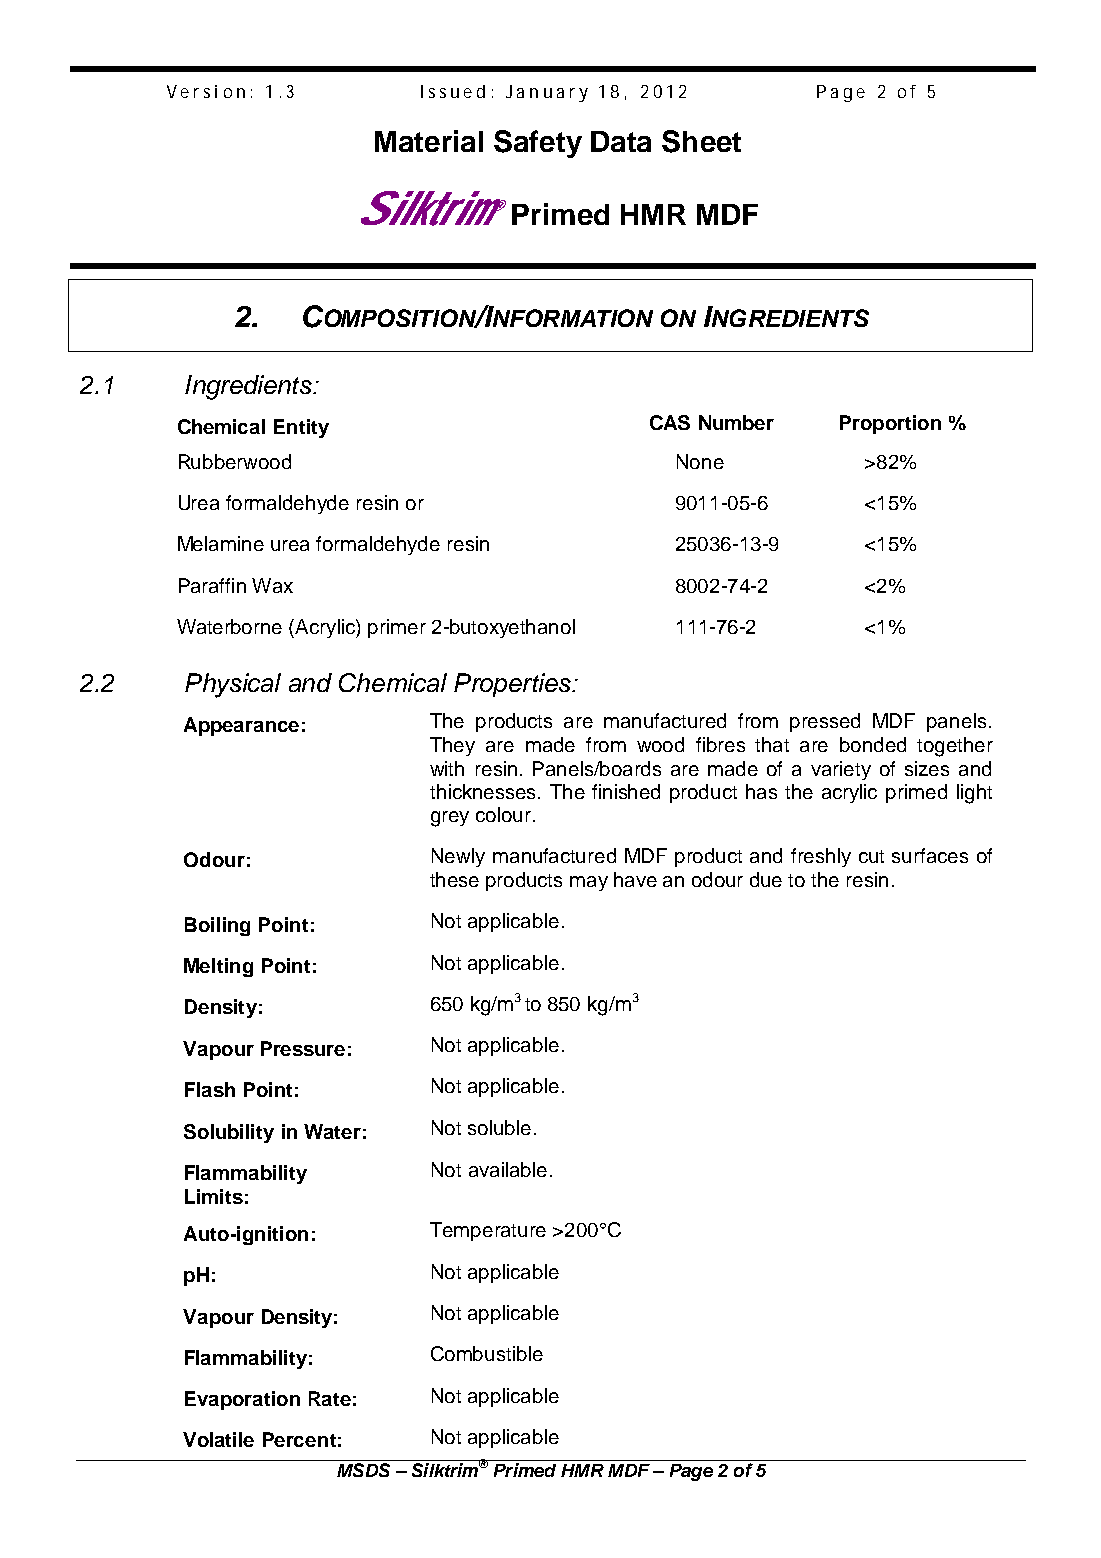 This screenshot has height=1558, width=1101. Describe the element at coordinates (841, 770) in the screenshot. I see `variety` at that location.
